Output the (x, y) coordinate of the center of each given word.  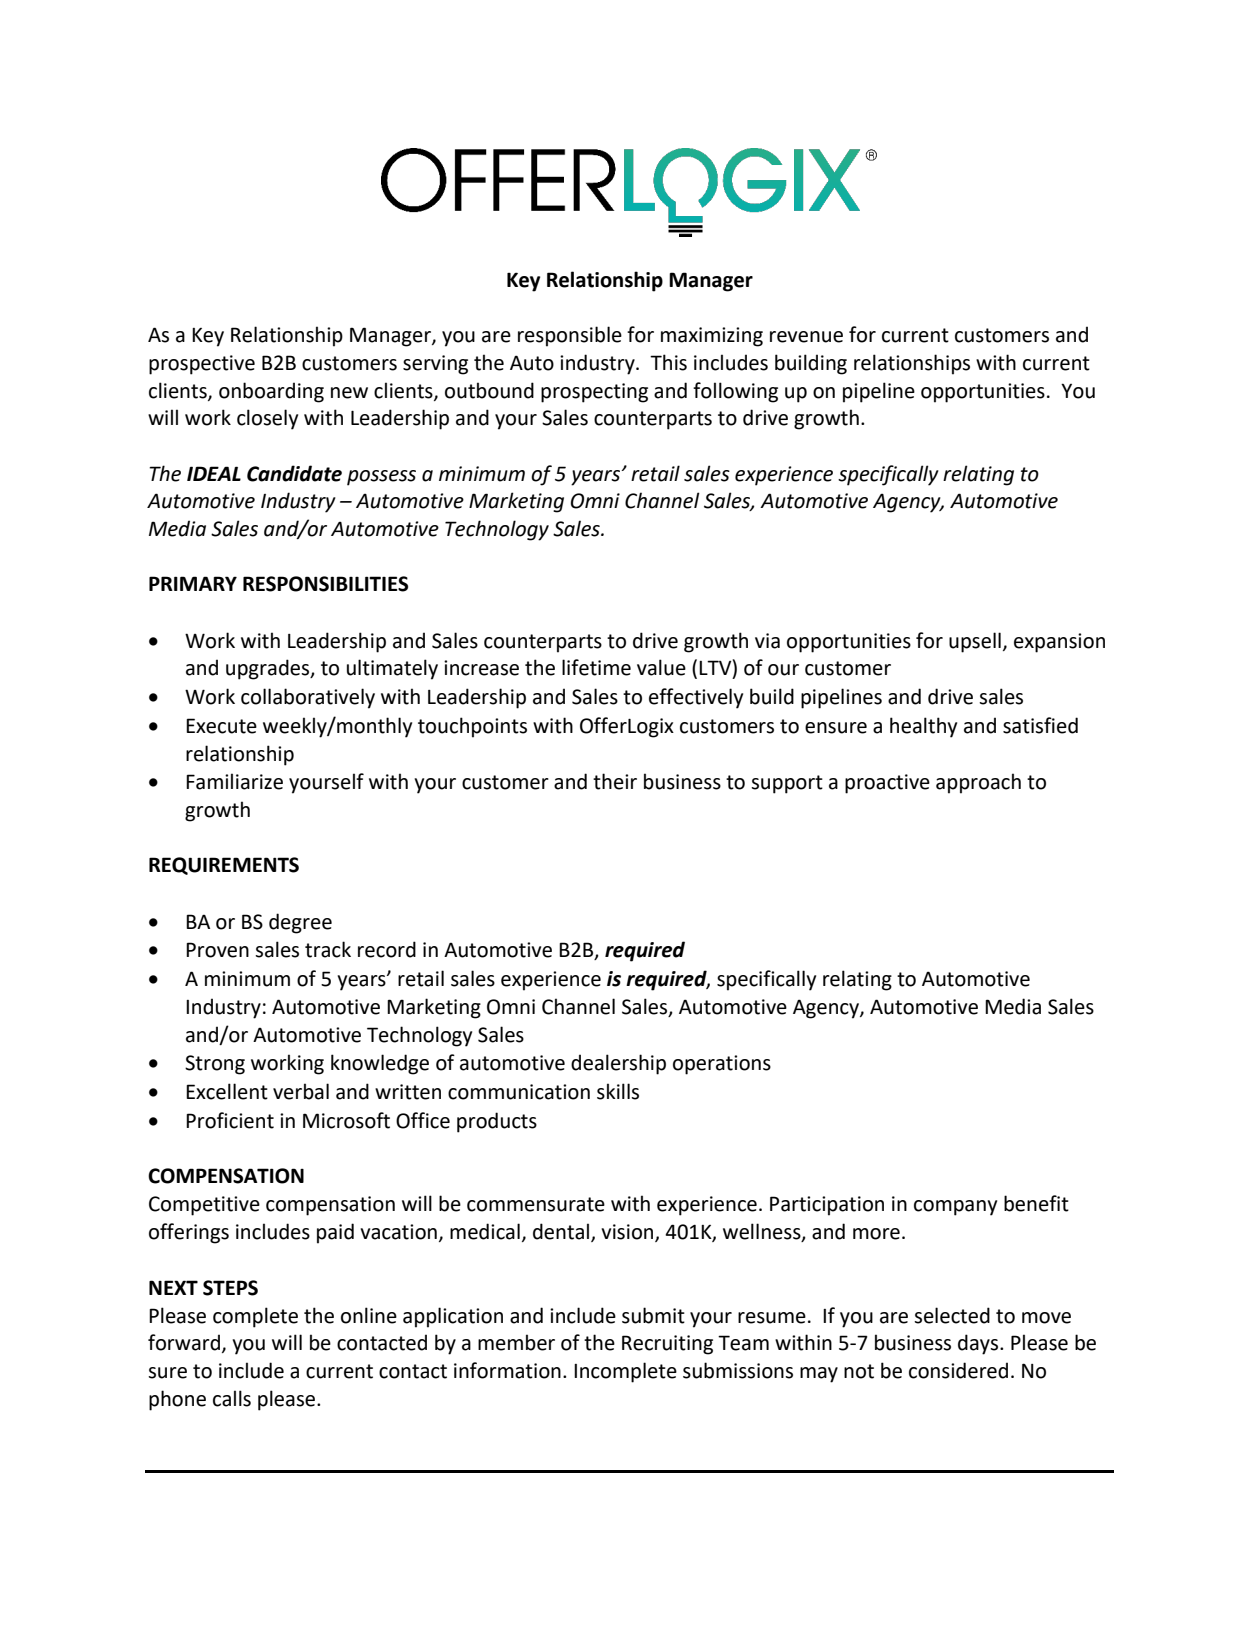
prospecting (594, 393)
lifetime (596, 667)
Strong (215, 1065)
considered (958, 1370)
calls (232, 1398)
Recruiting (667, 1345)
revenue (806, 337)
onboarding (271, 392)
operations (722, 1065)
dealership (618, 1064)
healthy (923, 727)
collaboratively (308, 698)
